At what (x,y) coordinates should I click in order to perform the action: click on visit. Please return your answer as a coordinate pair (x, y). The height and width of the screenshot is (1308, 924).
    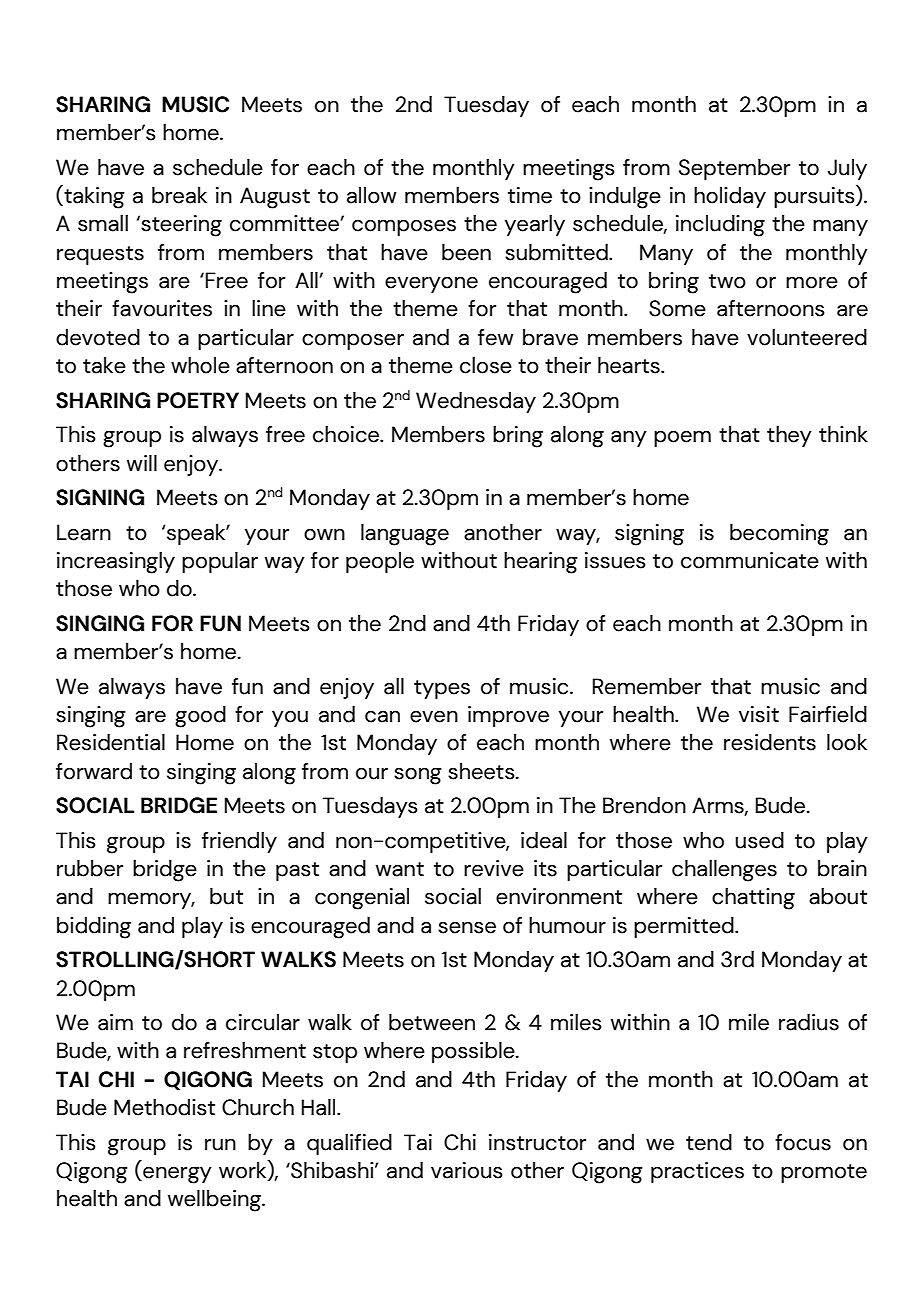
    Looking at the image, I should click on (759, 714).
